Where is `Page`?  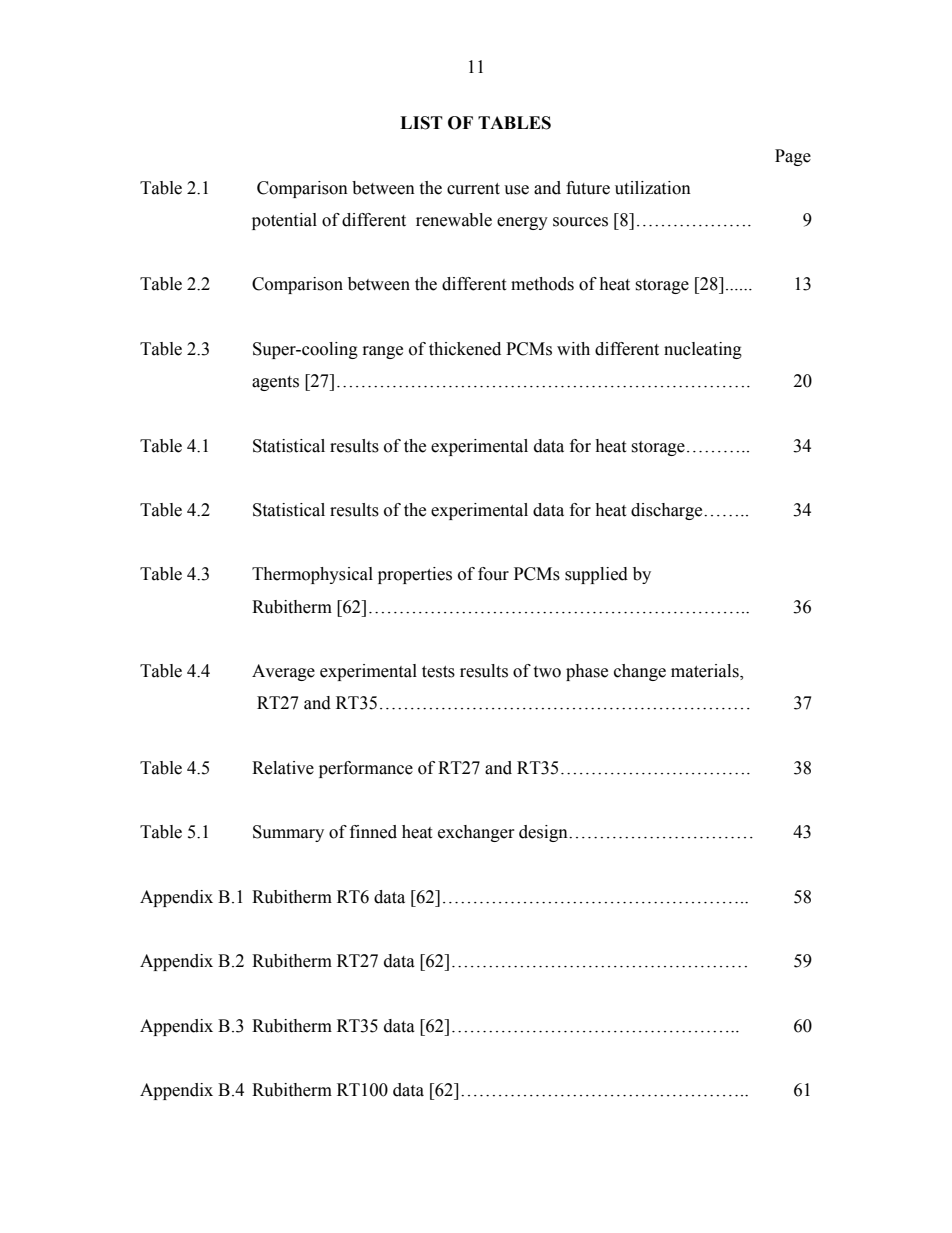
Page is located at coordinates (793, 157).
